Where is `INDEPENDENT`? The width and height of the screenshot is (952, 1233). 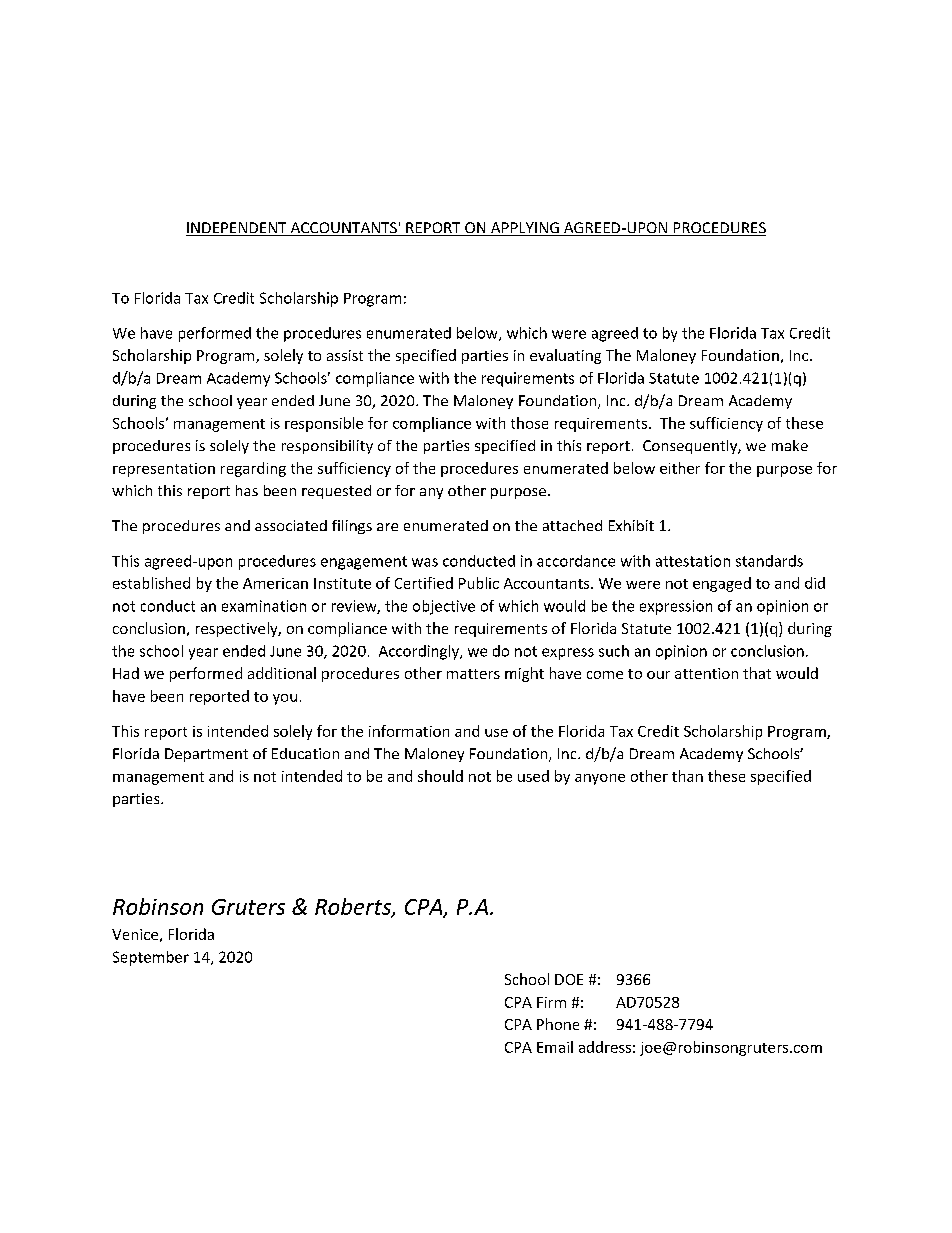 INDEPENDENT is located at coordinates (237, 229).
